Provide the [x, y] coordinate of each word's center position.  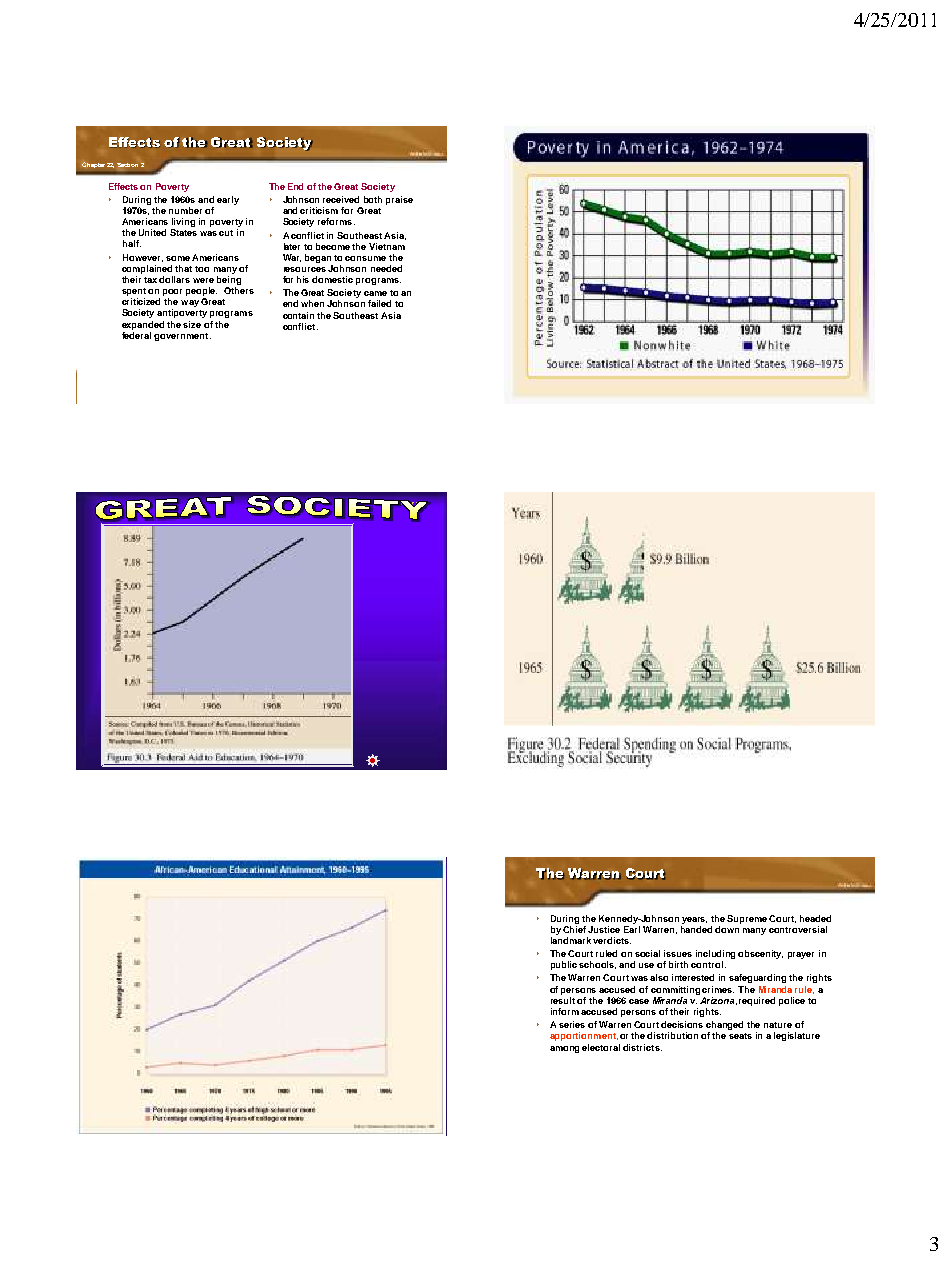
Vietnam [387, 246]
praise [399, 200]
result [563, 1000]
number [185, 210]
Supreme [748, 919]
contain [298, 315]
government [182, 337]
